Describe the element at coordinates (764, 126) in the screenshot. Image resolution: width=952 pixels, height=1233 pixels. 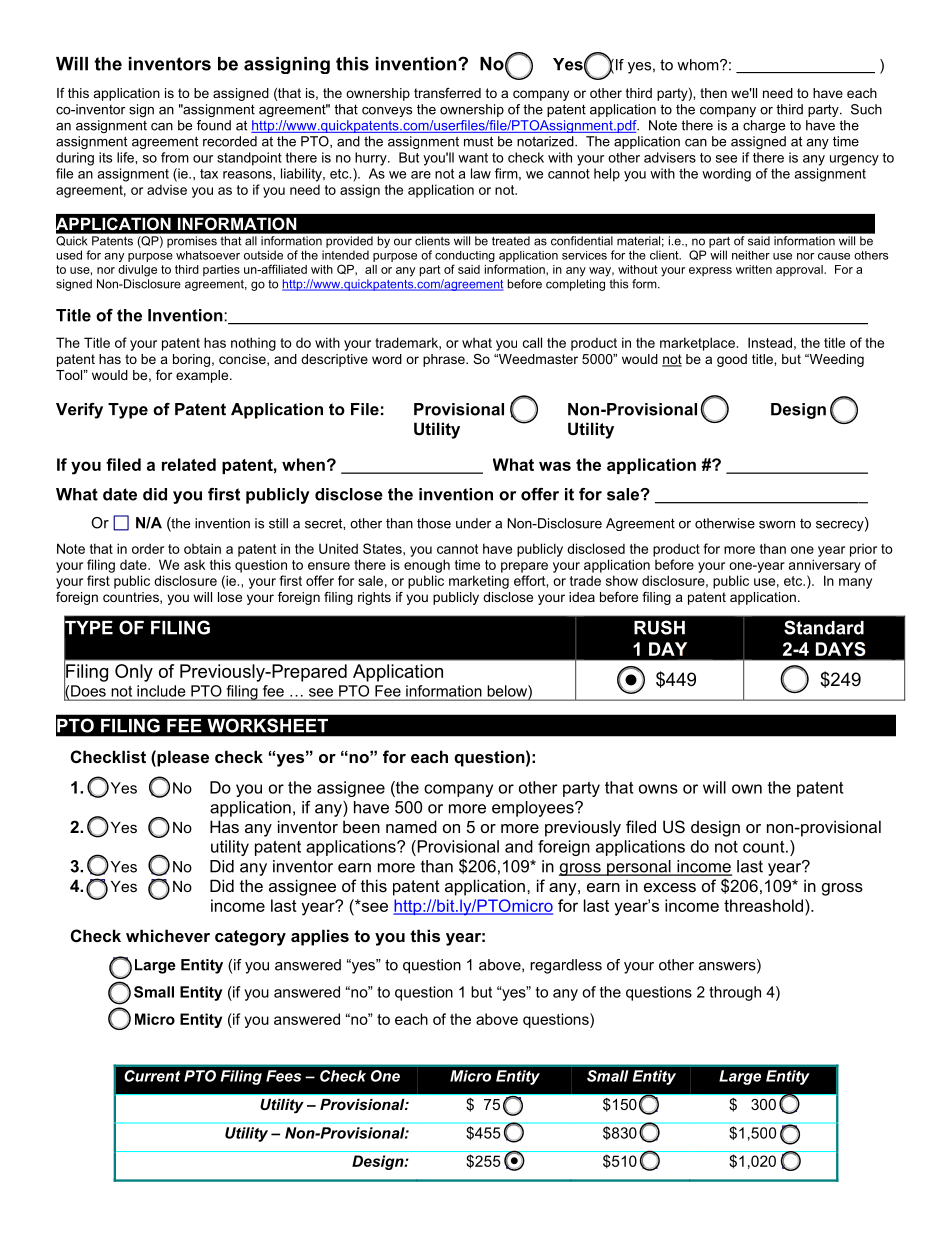
I see `charge` at that location.
